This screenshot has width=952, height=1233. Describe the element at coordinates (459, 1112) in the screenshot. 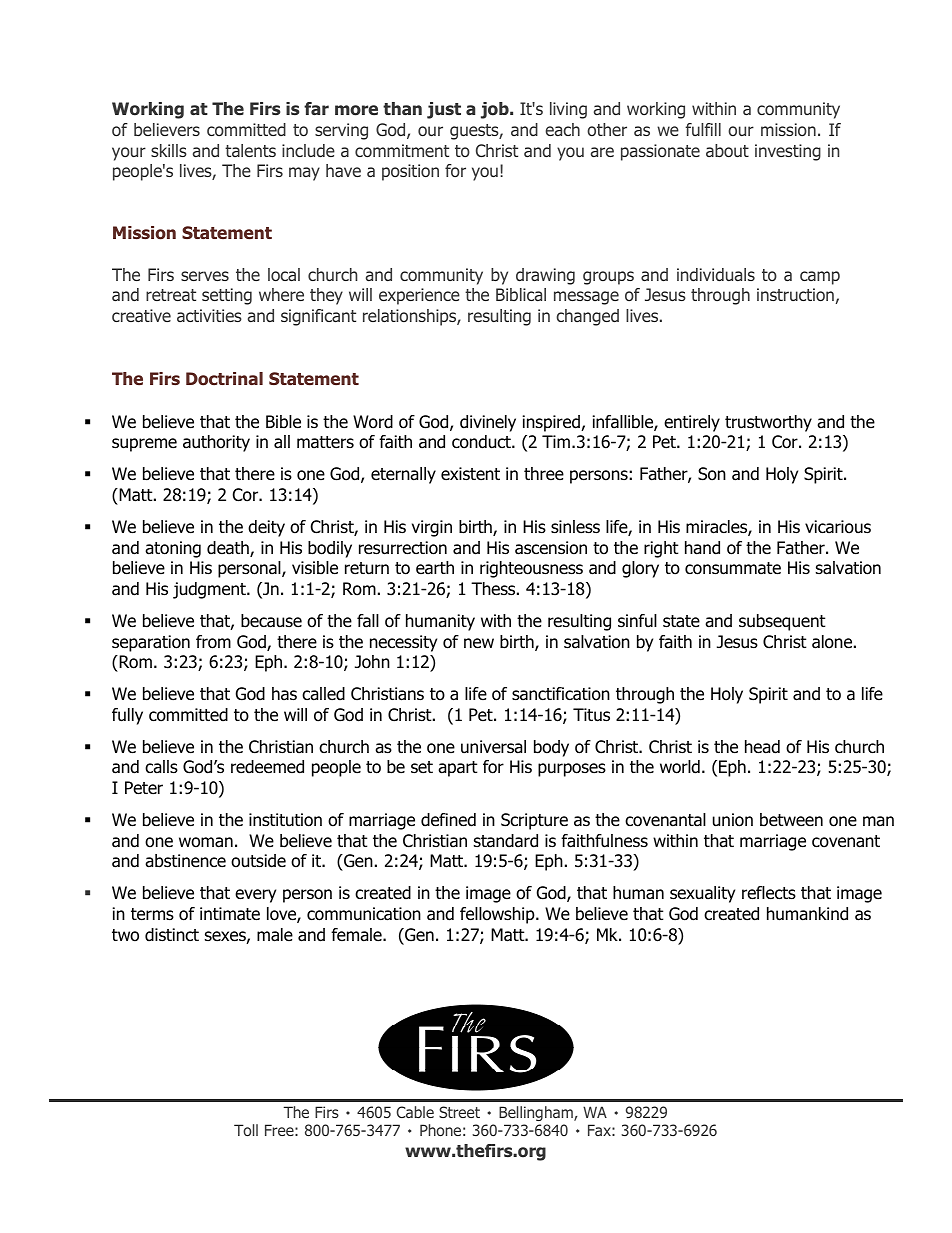

I see `Street` at that location.
